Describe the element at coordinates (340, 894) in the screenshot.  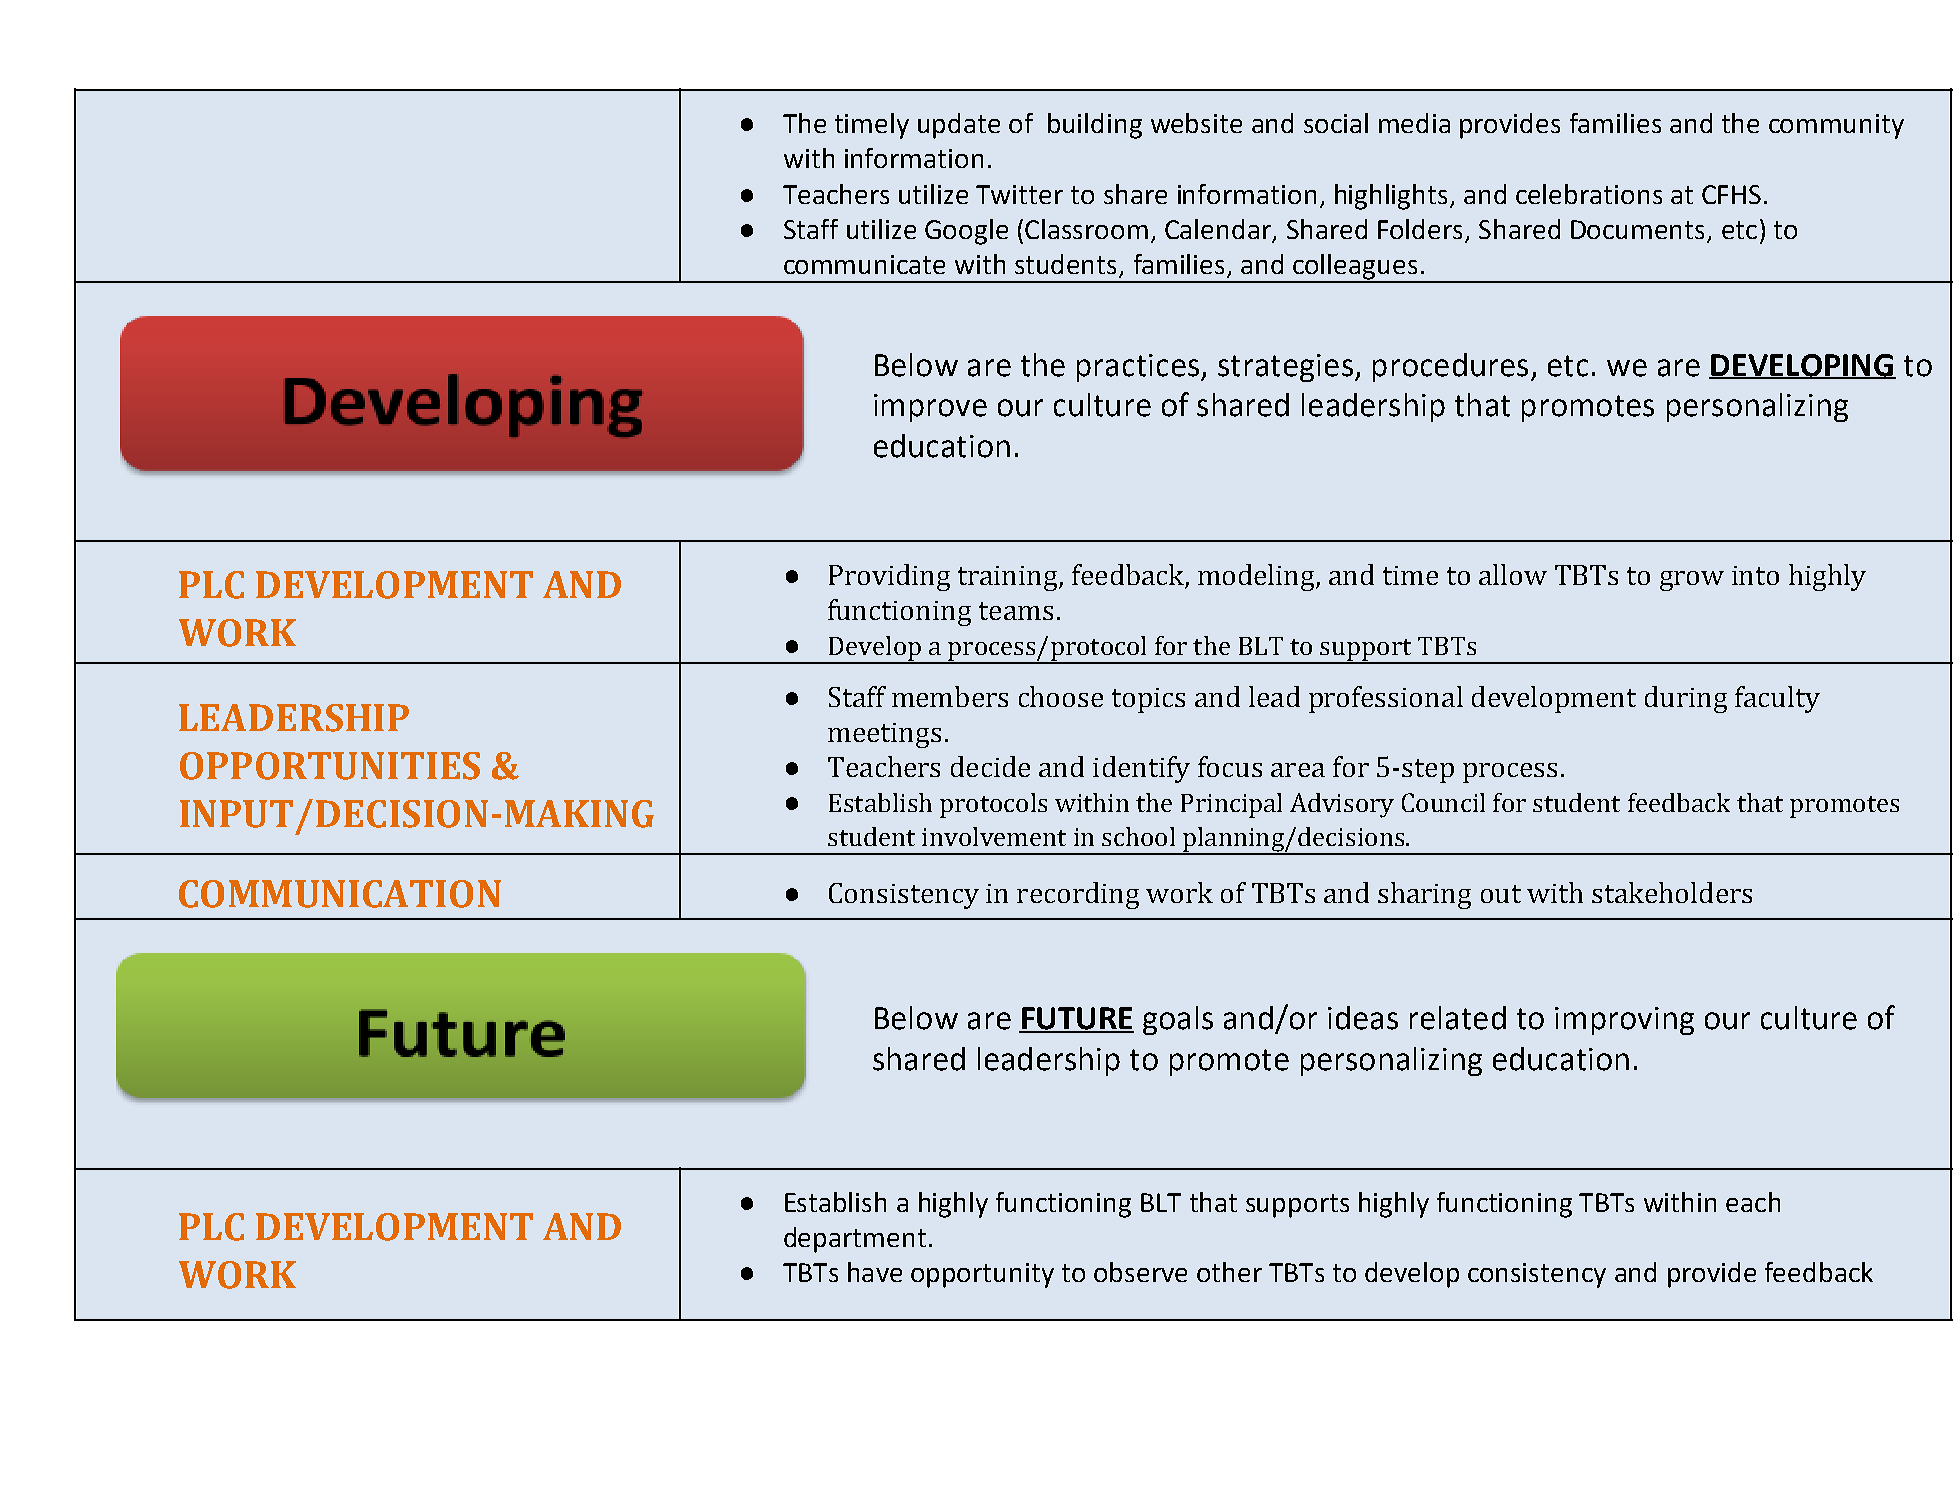
I see `COMMUNICATION` at that location.
